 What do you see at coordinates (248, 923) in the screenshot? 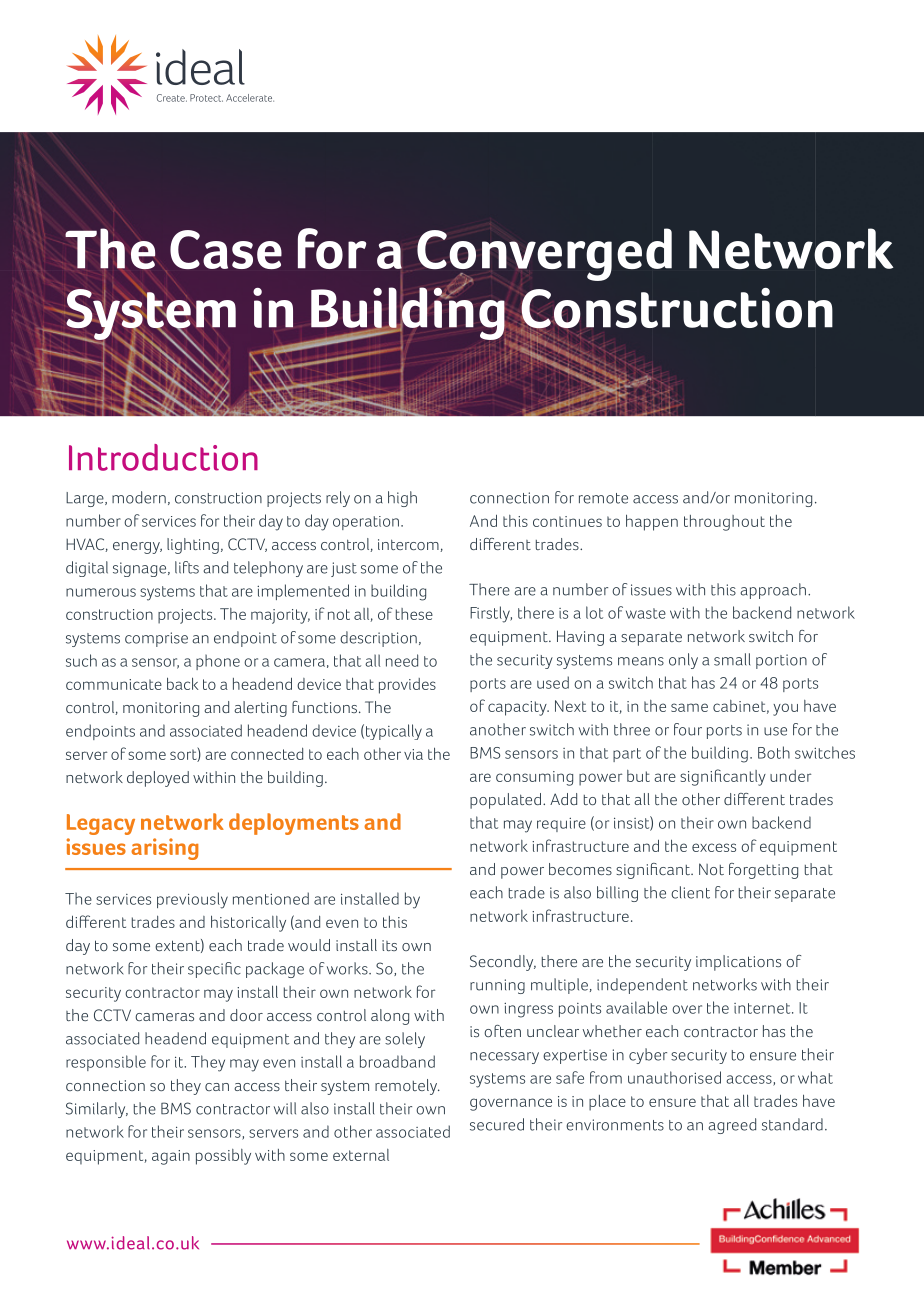
I see `historically` at bounding box center [248, 923].
